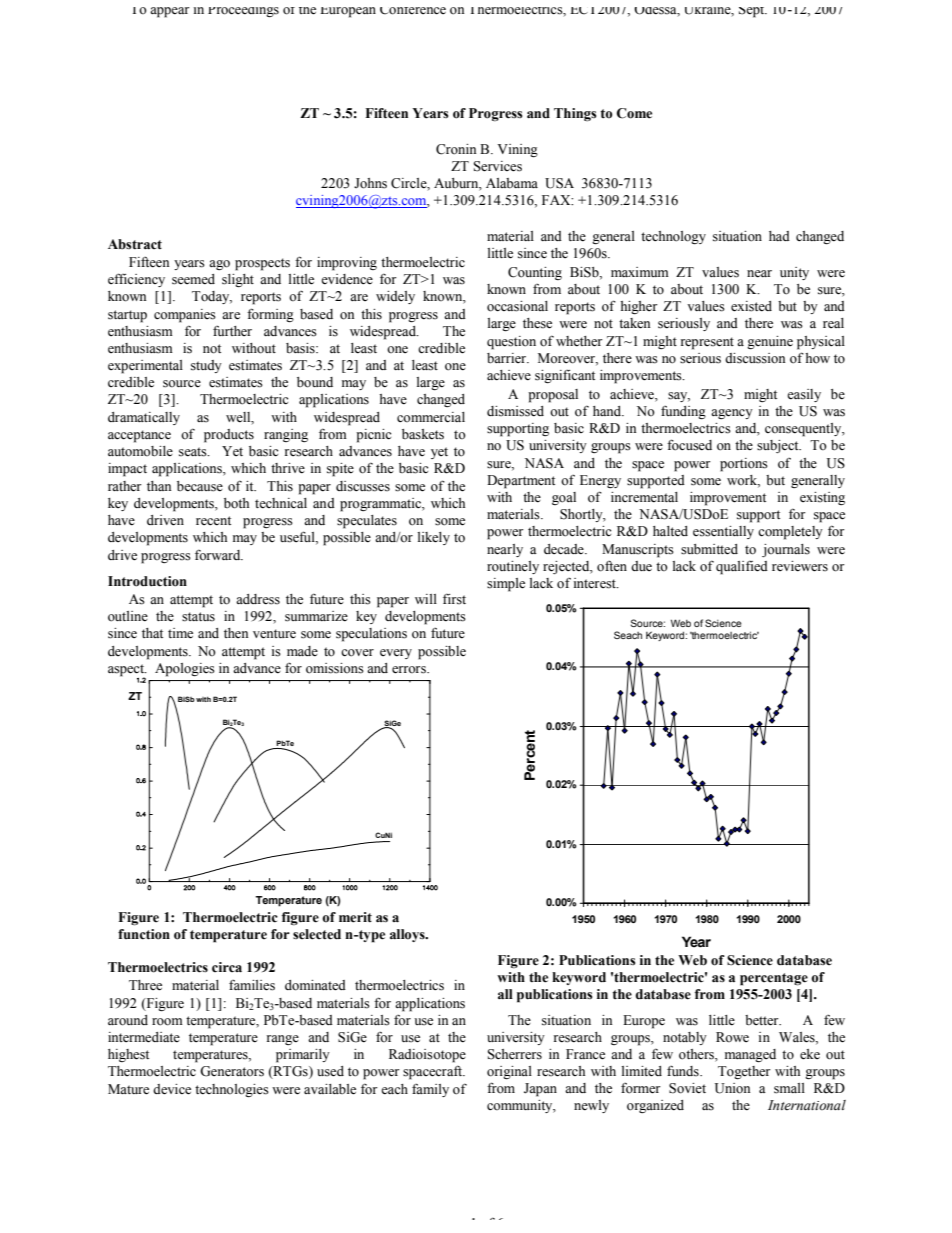 The height and width of the page is (1233, 952). I want to click on Things, so click(575, 114).
